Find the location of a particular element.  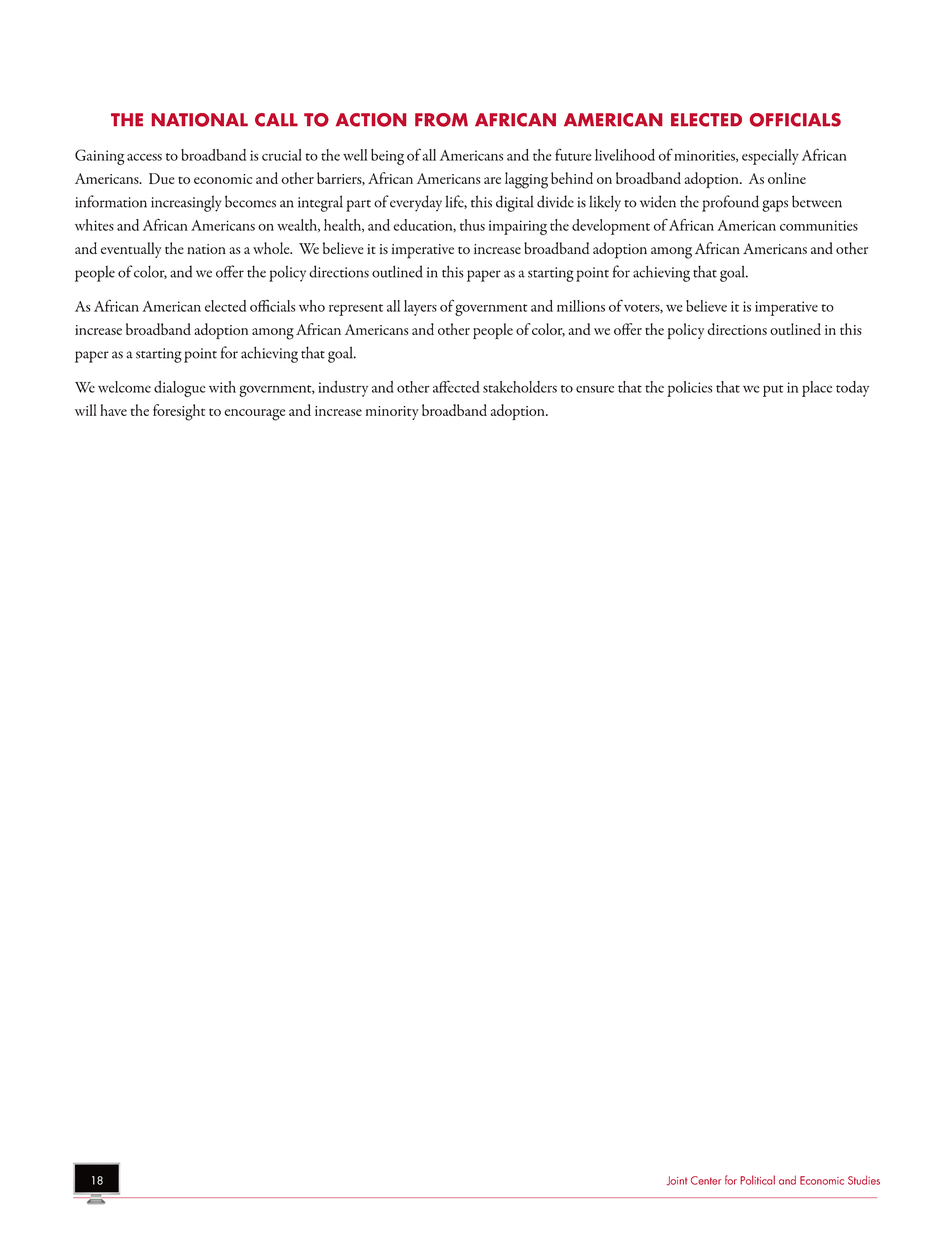

Political is located at coordinates (757, 1180).
